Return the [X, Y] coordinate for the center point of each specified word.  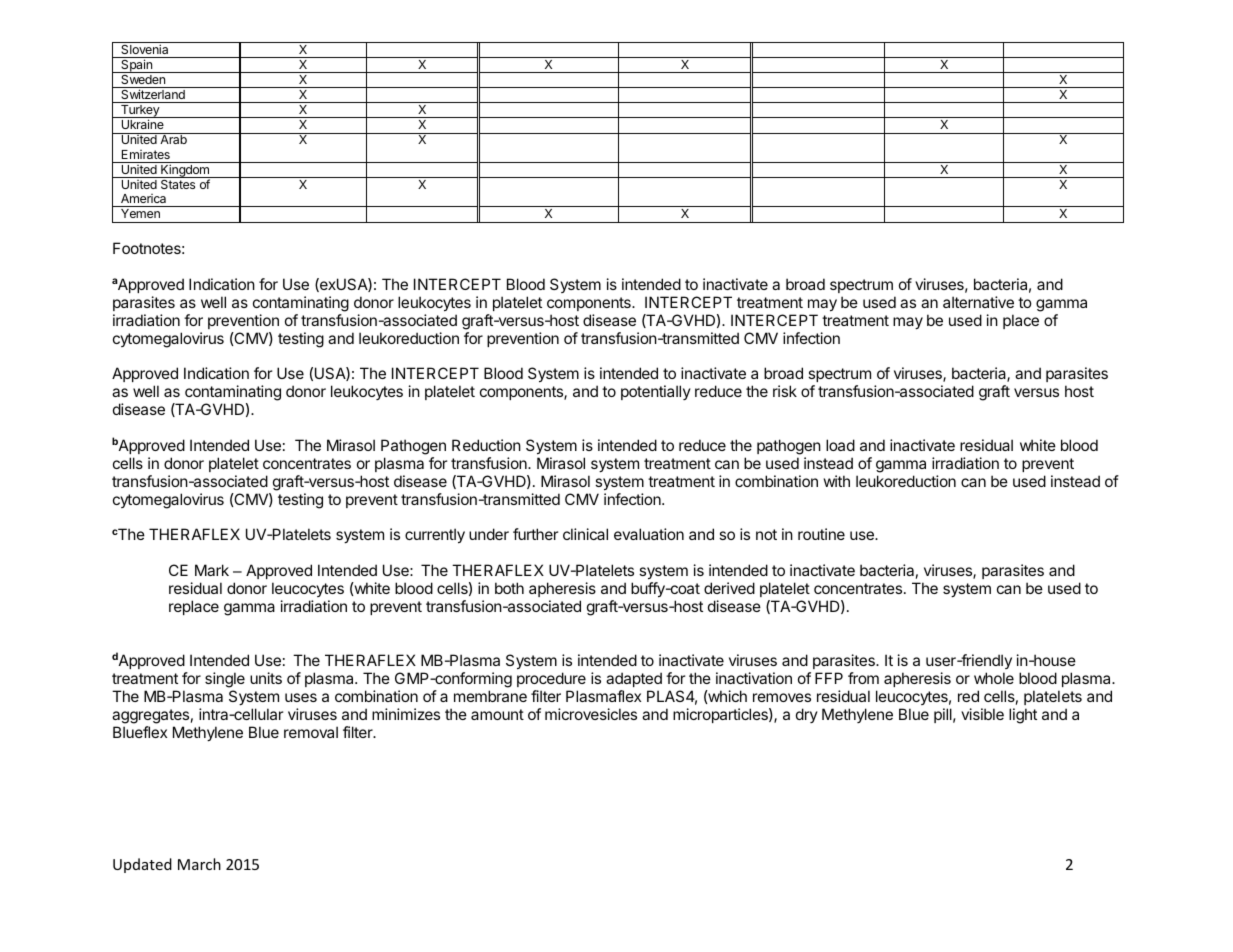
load [840, 445]
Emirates [146, 154]
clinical [585, 534]
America [143, 198]
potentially [656, 392]
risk [785, 391]
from [863, 678]
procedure [551, 679]
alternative [978, 302]
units [266, 678]
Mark [212, 570]
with [837, 481]
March [199, 864]
